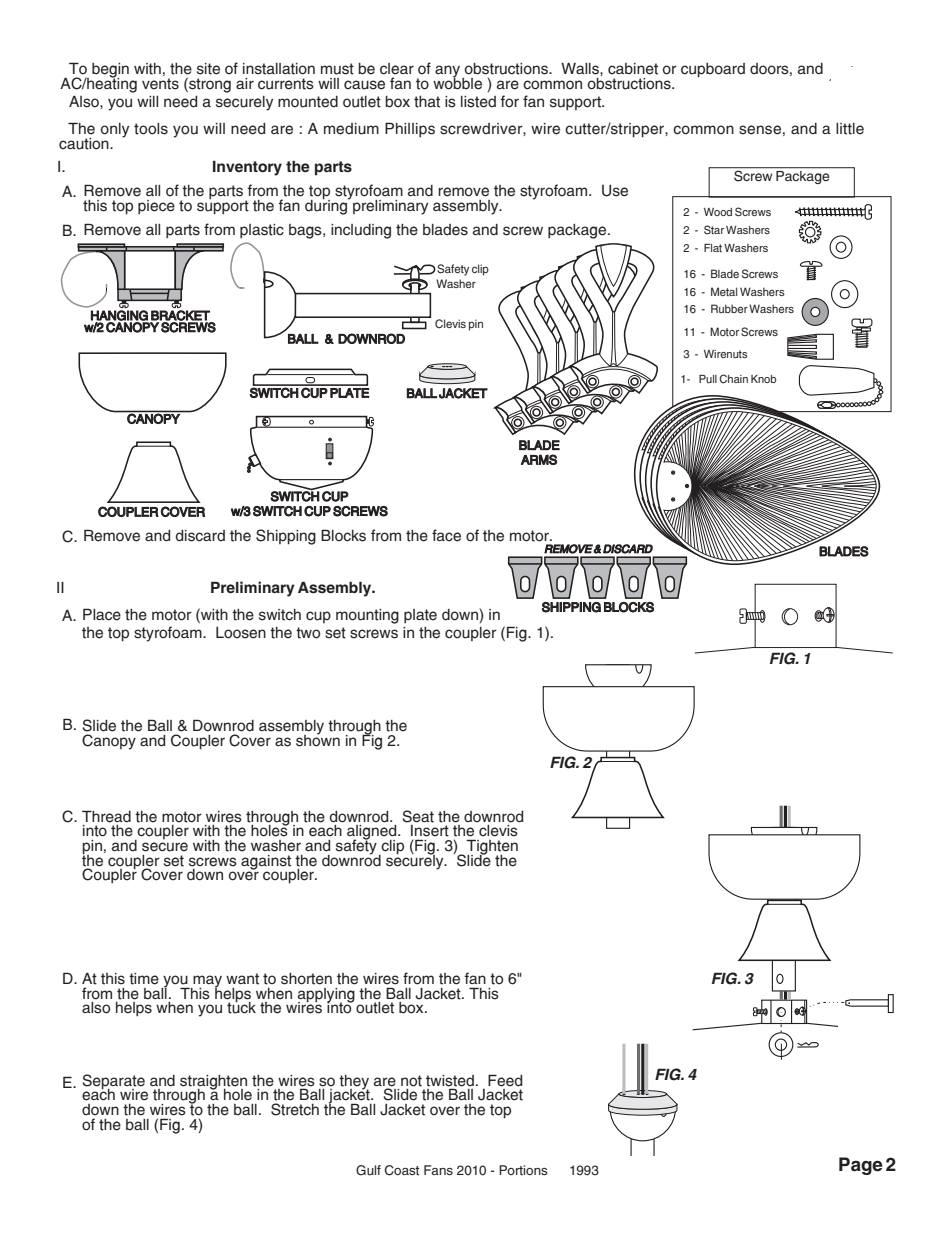  Describe the element at coordinates (760, 130) in the screenshot. I see `sense` at that location.
